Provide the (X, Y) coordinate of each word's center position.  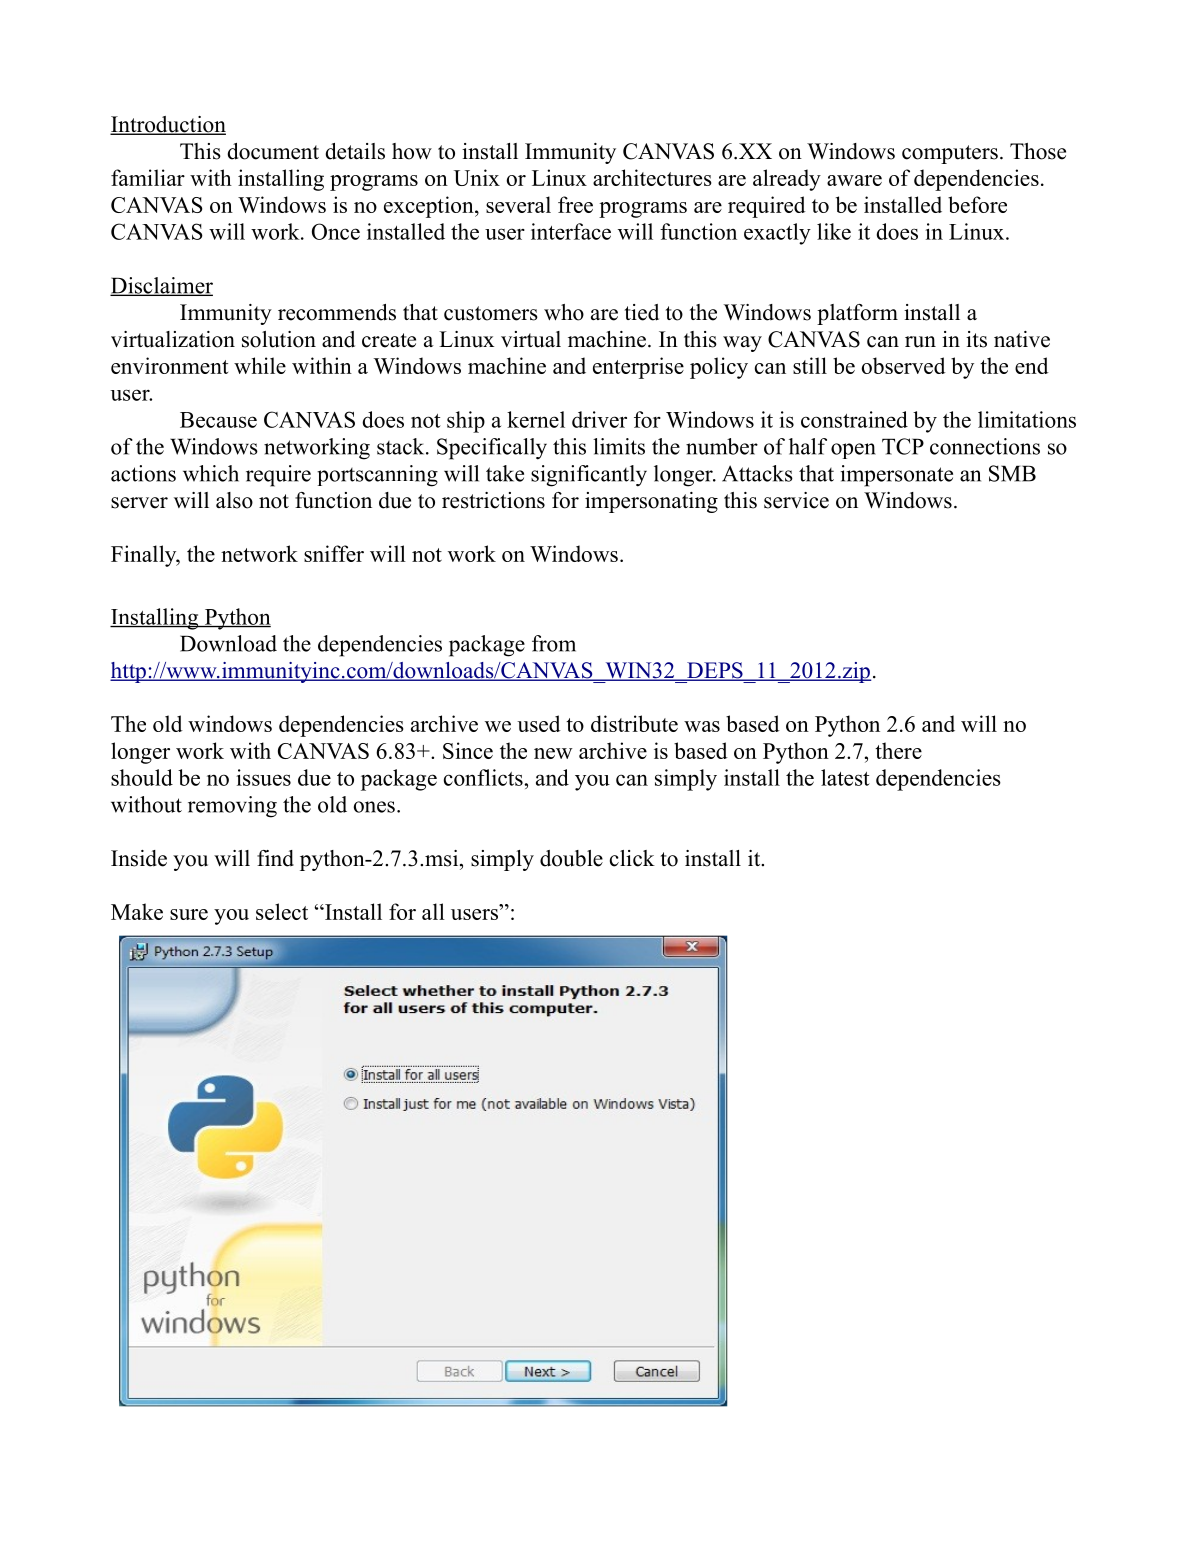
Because (218, 420)
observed (904, 365)
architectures (652, 177)
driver (599, 419)
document (273, 151)
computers (950, 154)
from (554, 643)
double (571, 858)
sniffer (334, 553)
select (282, 911)
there (898, 750)
